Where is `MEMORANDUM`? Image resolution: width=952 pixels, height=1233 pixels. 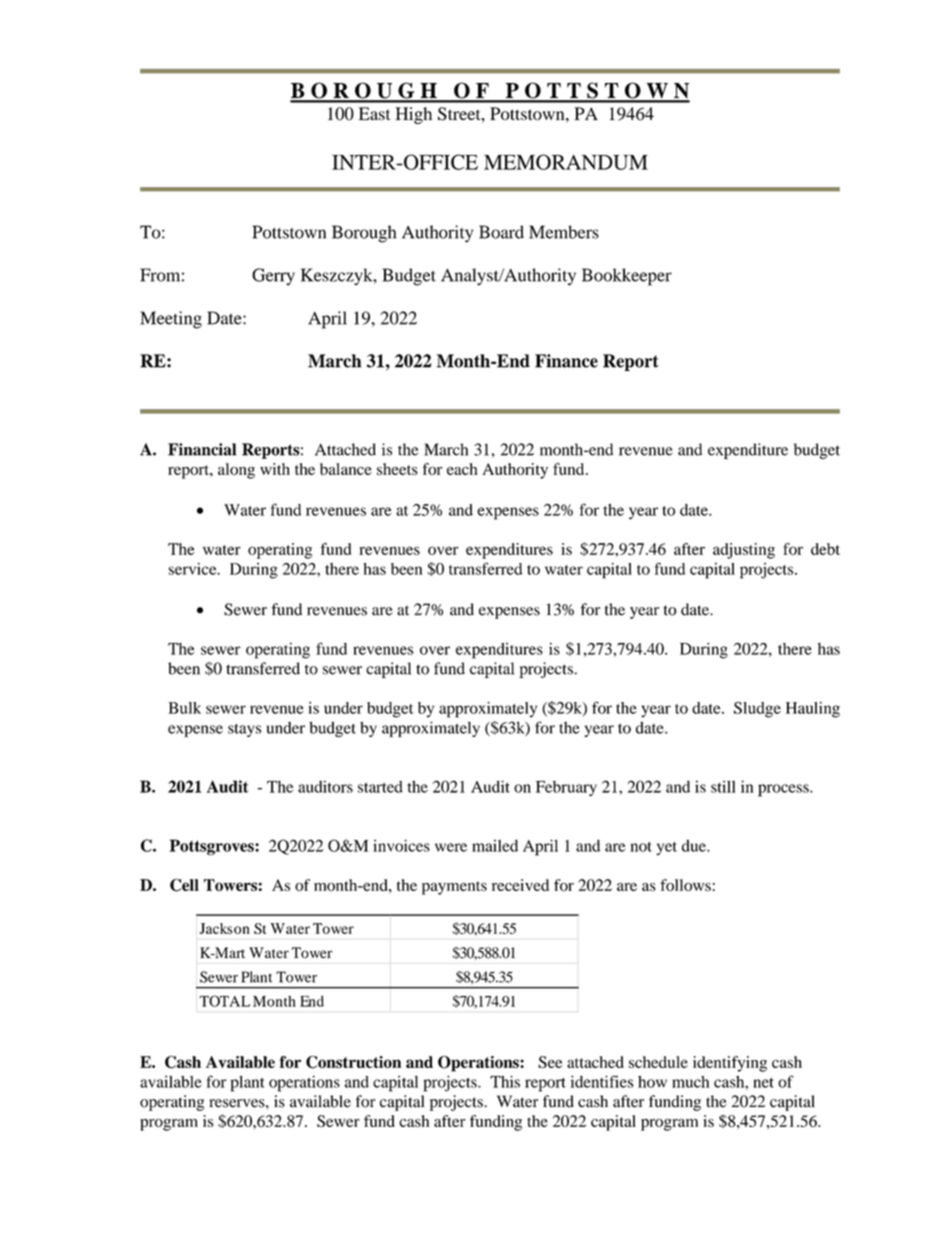 MEMORANDUM is located at coordinates (566, 162).
